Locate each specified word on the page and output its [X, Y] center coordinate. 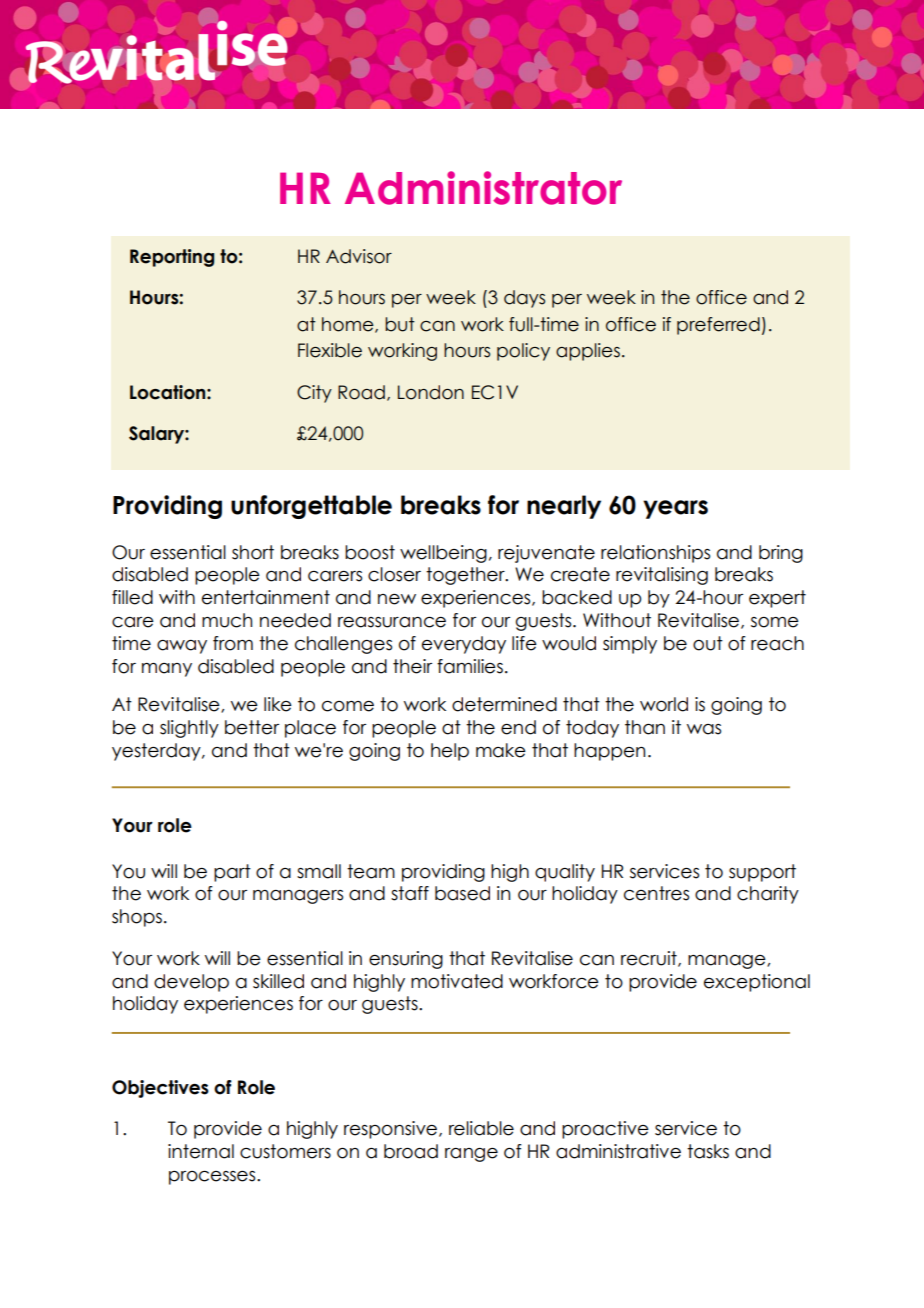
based [462, 893]
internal [201, 1151]
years [675, 509]
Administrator [483, 188]
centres [656, 893]
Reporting [172, 258]
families [470, 666]
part [232, 873]
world [664, 704]
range [471, 1155]
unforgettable [311, 507]
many [167, 670]
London [431, 392]
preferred [718, 326]
